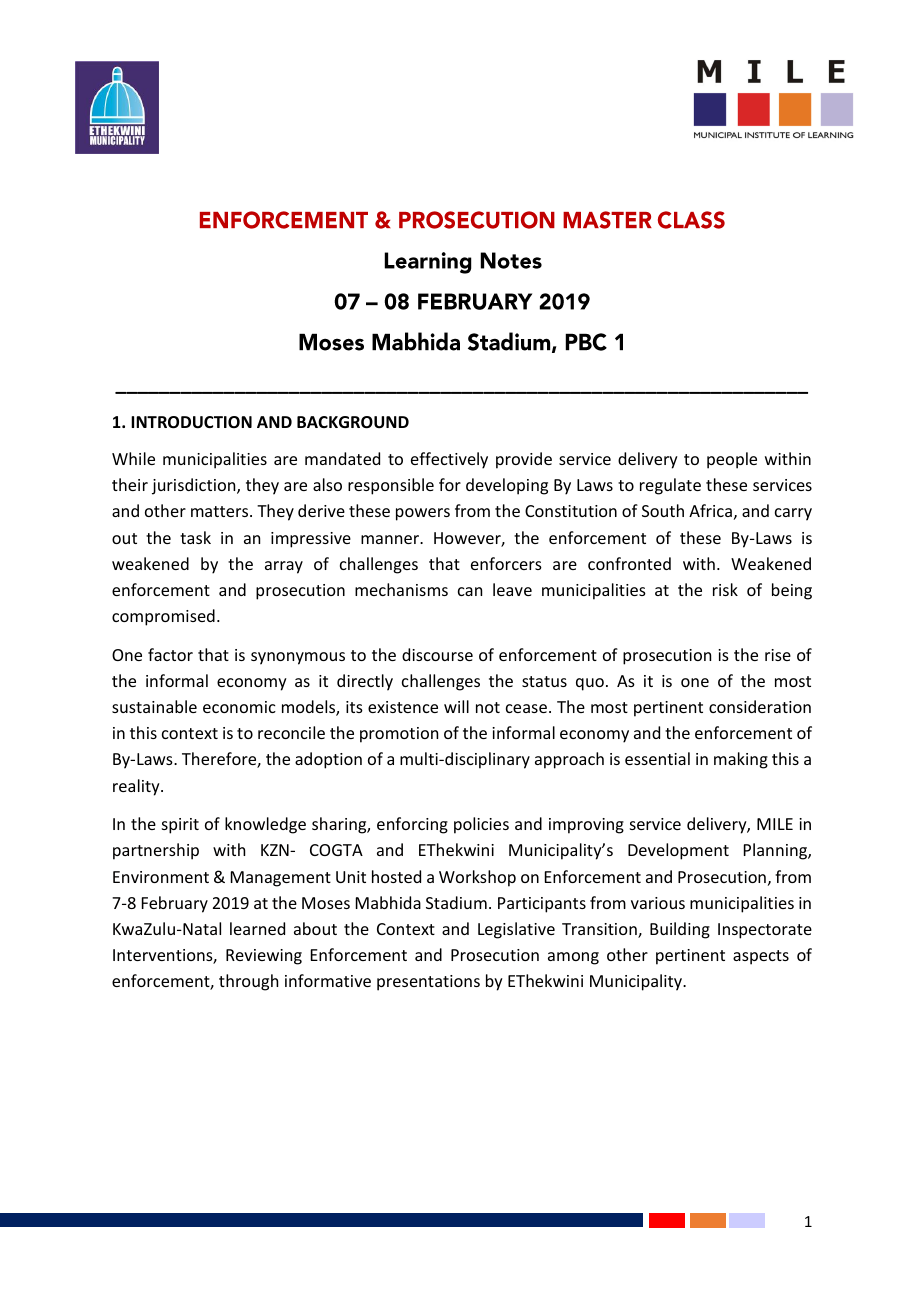 The image size is (924, 1308). I want to click on presentations, so click(428, 983).
